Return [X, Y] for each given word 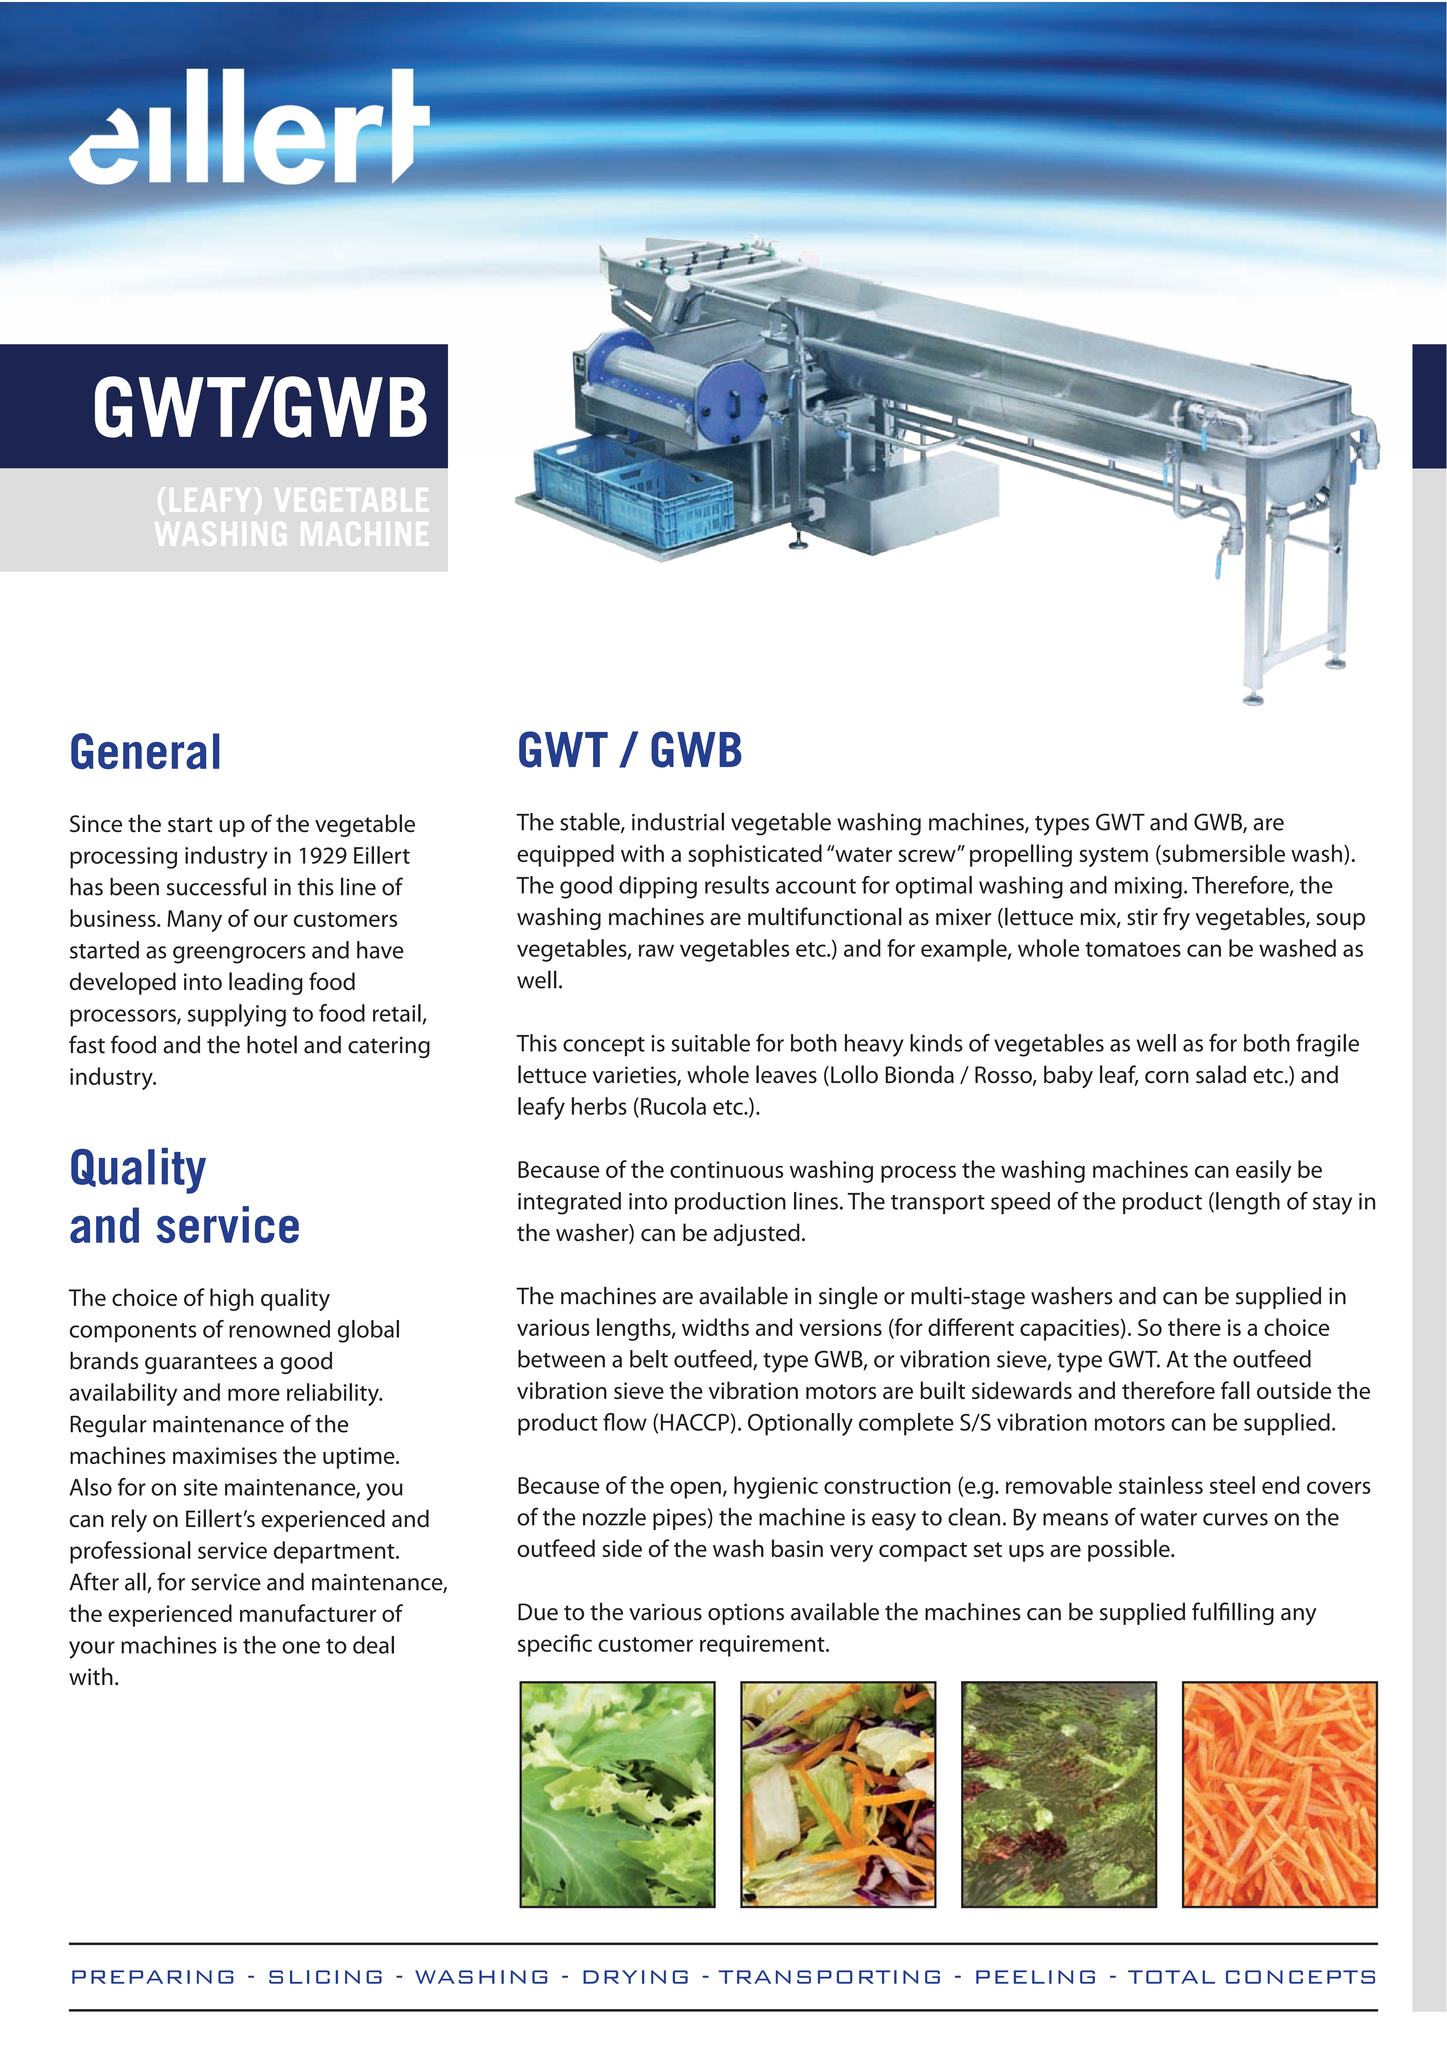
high [232, 1299]
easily [1264, 1171]
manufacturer [308, 1613]
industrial [678, 821]
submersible [1222, 854]
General [145, 751]
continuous [726, 1169]
